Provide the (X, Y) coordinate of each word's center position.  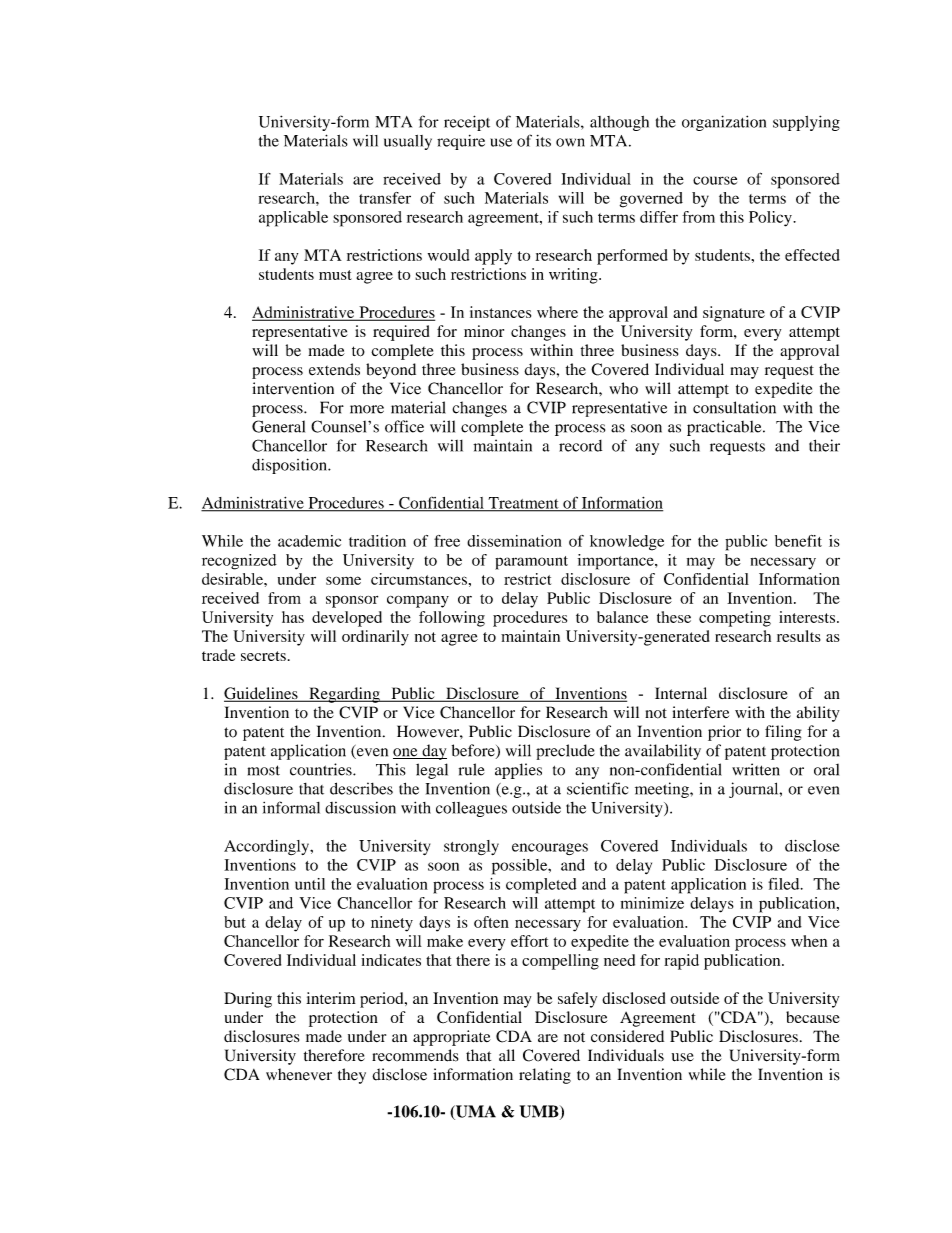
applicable (293, 219)
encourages (550, 849)
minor (484, 331)
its (543, 141)
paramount (531, 563)
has (293, 617)
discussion (360, 808)
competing (735, 619)
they (352, 1076)
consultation (734, 407)
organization (724, 123)
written (756, 769)
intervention (293, 388)
